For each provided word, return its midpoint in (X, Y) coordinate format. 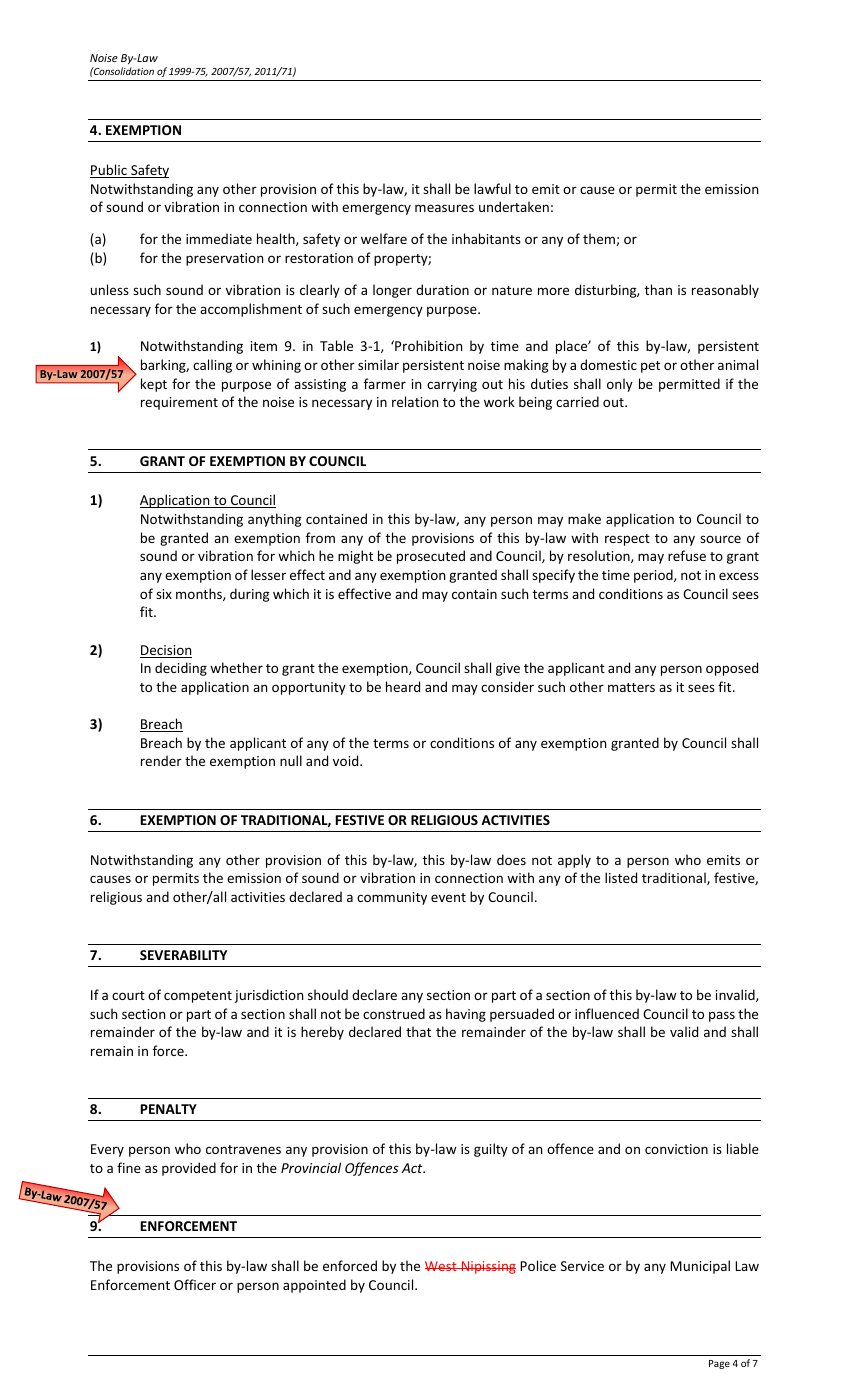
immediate (219, 238)
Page (719, 1364)
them (600, 239)
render (161, 760)
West (442, 1266)
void (347, 760)
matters (631, 687)
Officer (195, 1284)
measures (444, 208)
